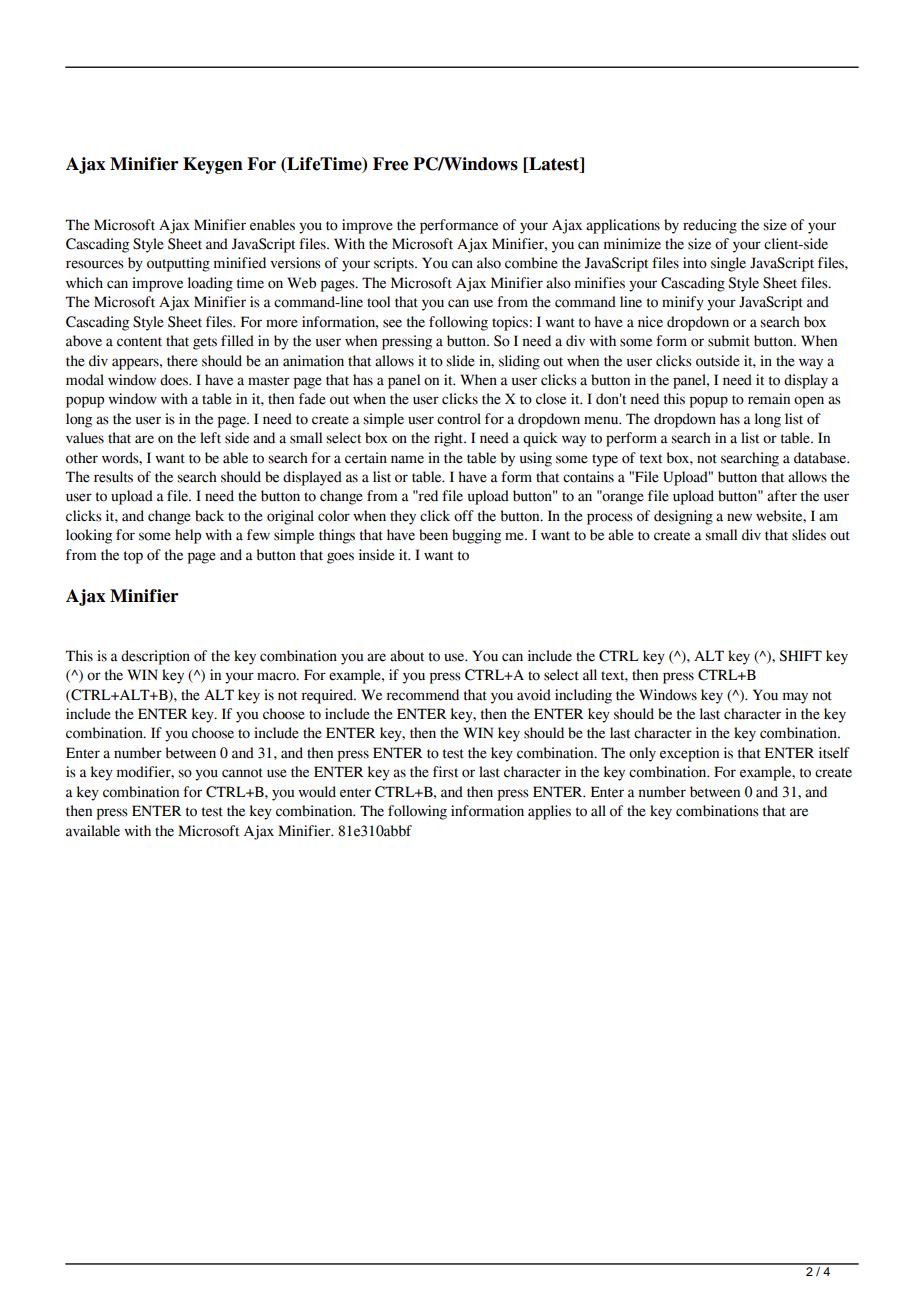 Image resolution: width=924 pixels, height=1308 pixels. What do you see at coordinates (710, 226) in the document?
I see `reducing` at bounding box center [710, 226].
